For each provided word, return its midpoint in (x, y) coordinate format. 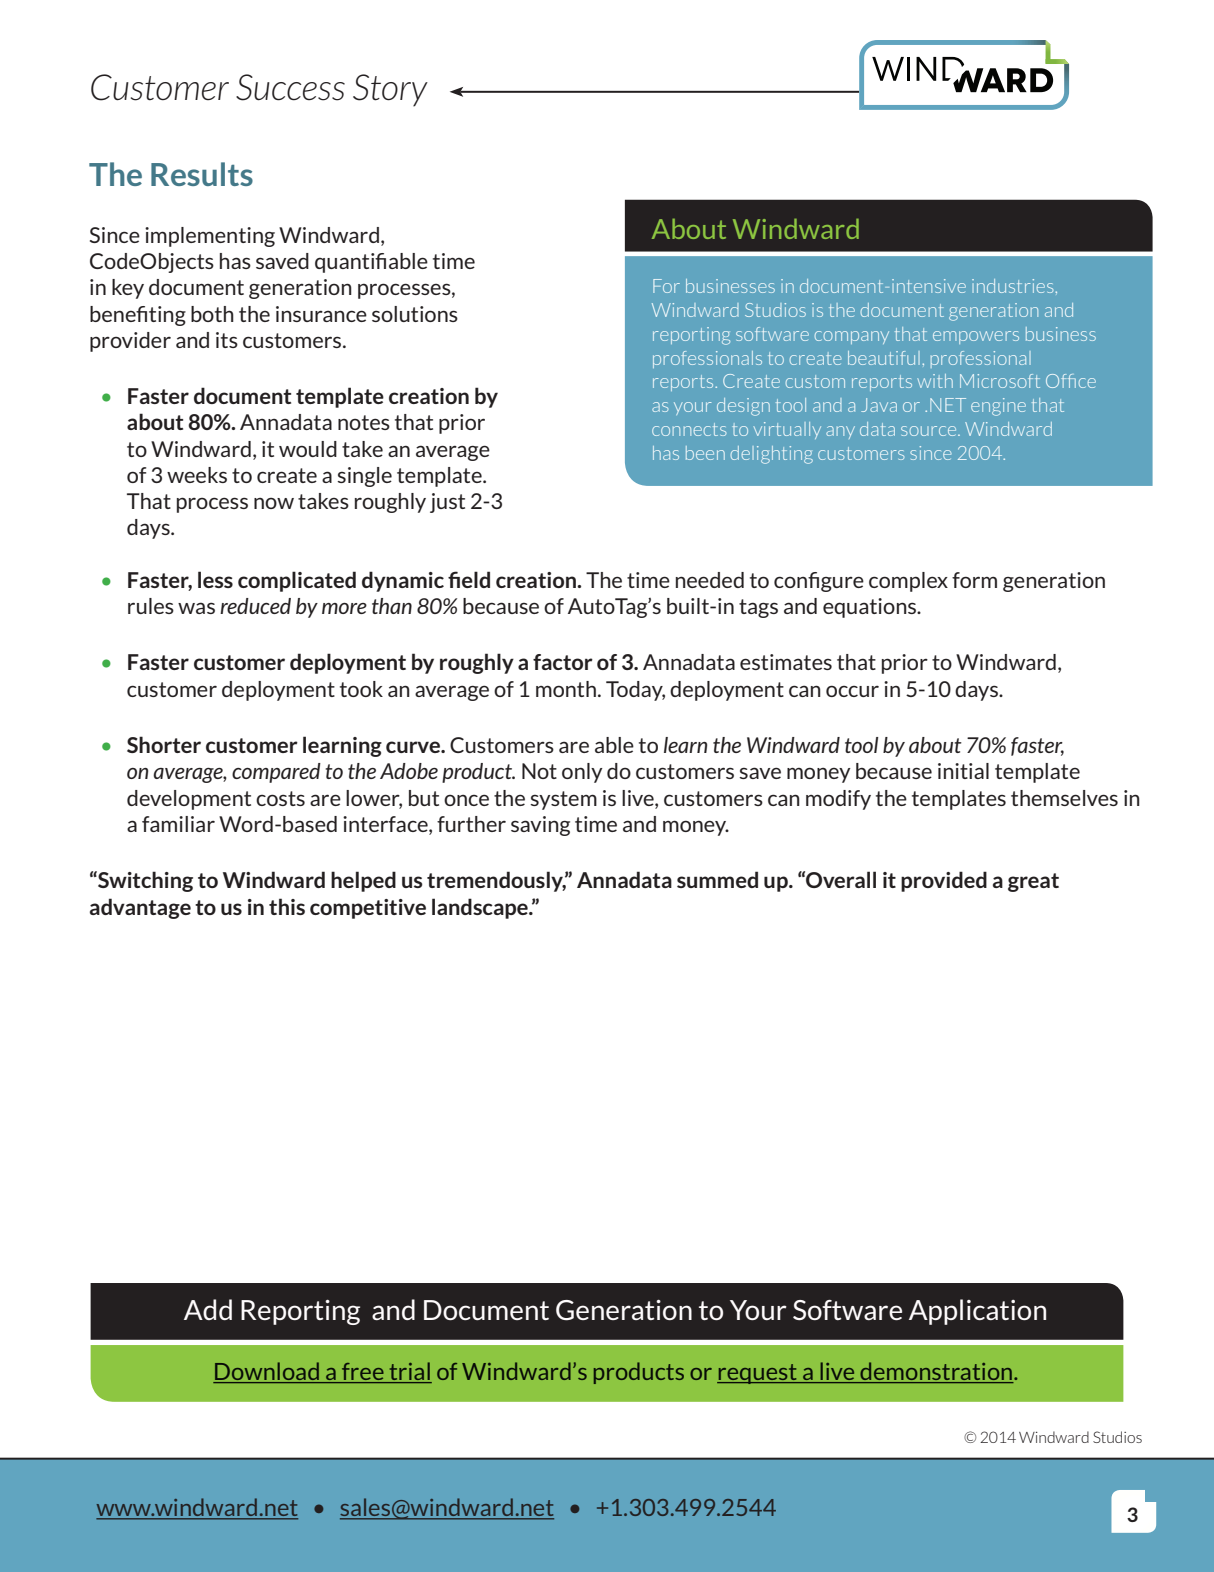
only (582, 773)
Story (390, 90)
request (758, 1374)
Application (977, 1312)
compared (276, 773)
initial (963, 771)
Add (208, 1309)
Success (290, 87)
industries (1012, 286)
